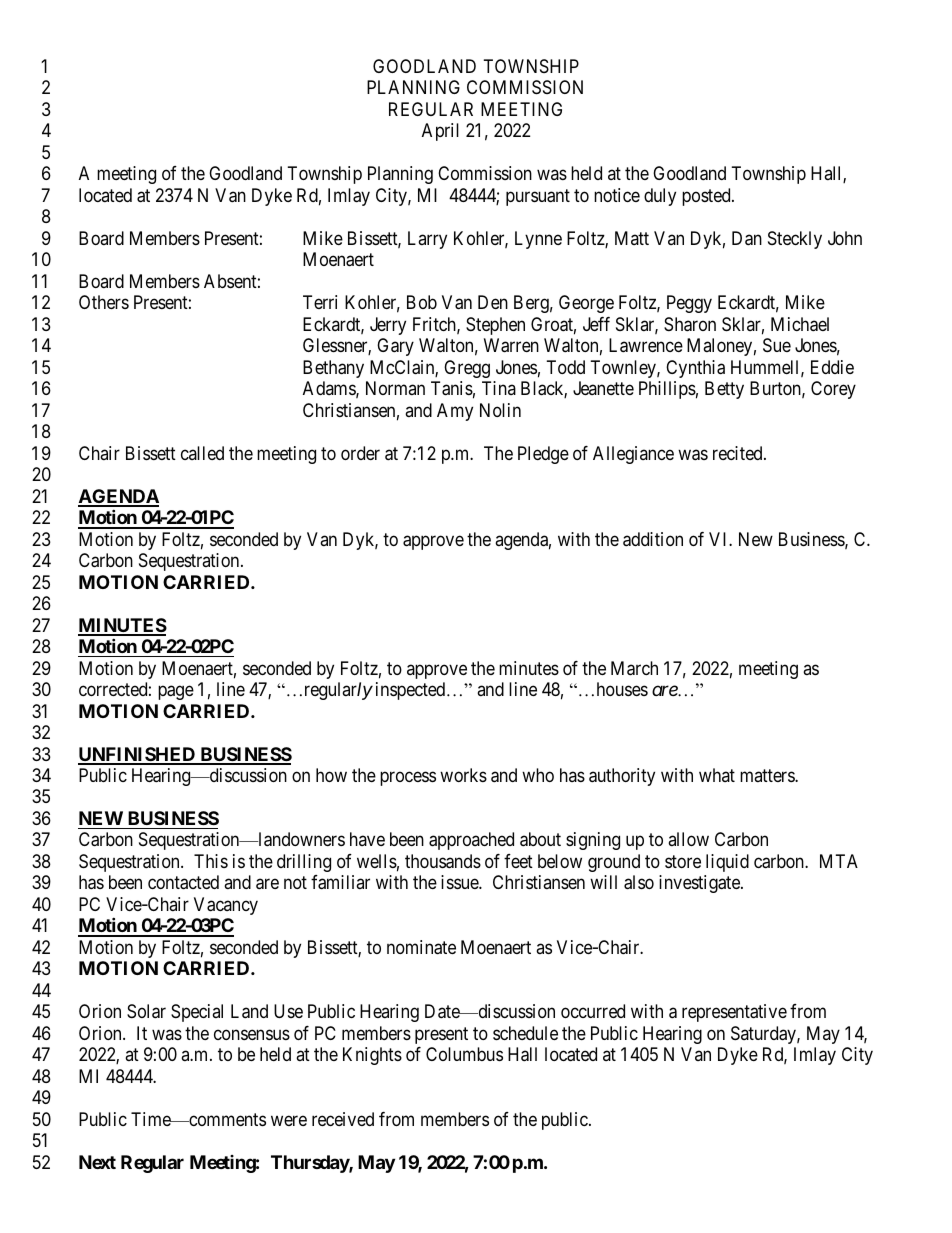  I want to click on investigate, so click(700, 884).
